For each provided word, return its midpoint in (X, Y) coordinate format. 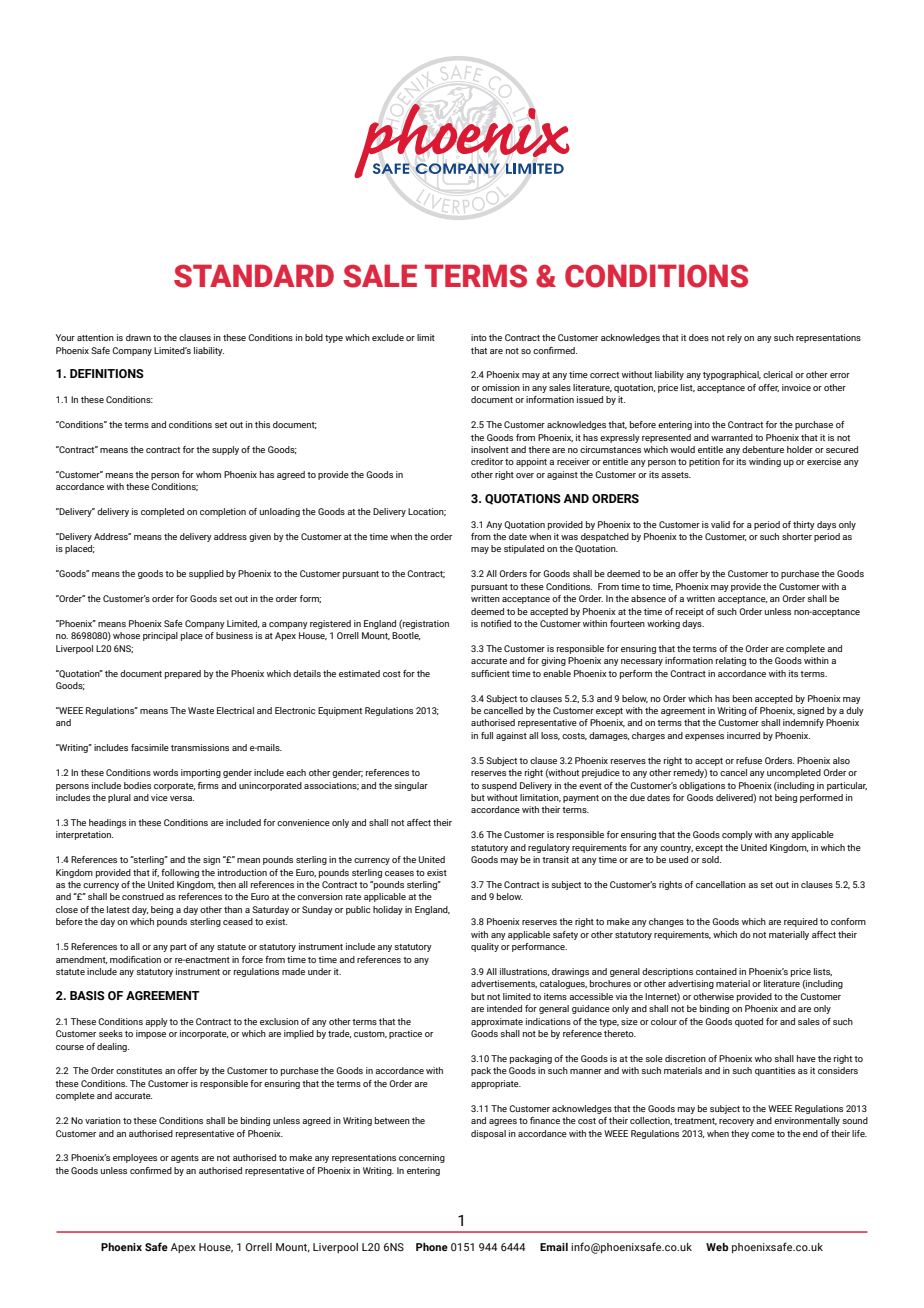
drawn (138, 337)
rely (734, 338)
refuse (749, 760)
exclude (388, 337)
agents (185, 1159)
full (487, 735)
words (165, 772)
